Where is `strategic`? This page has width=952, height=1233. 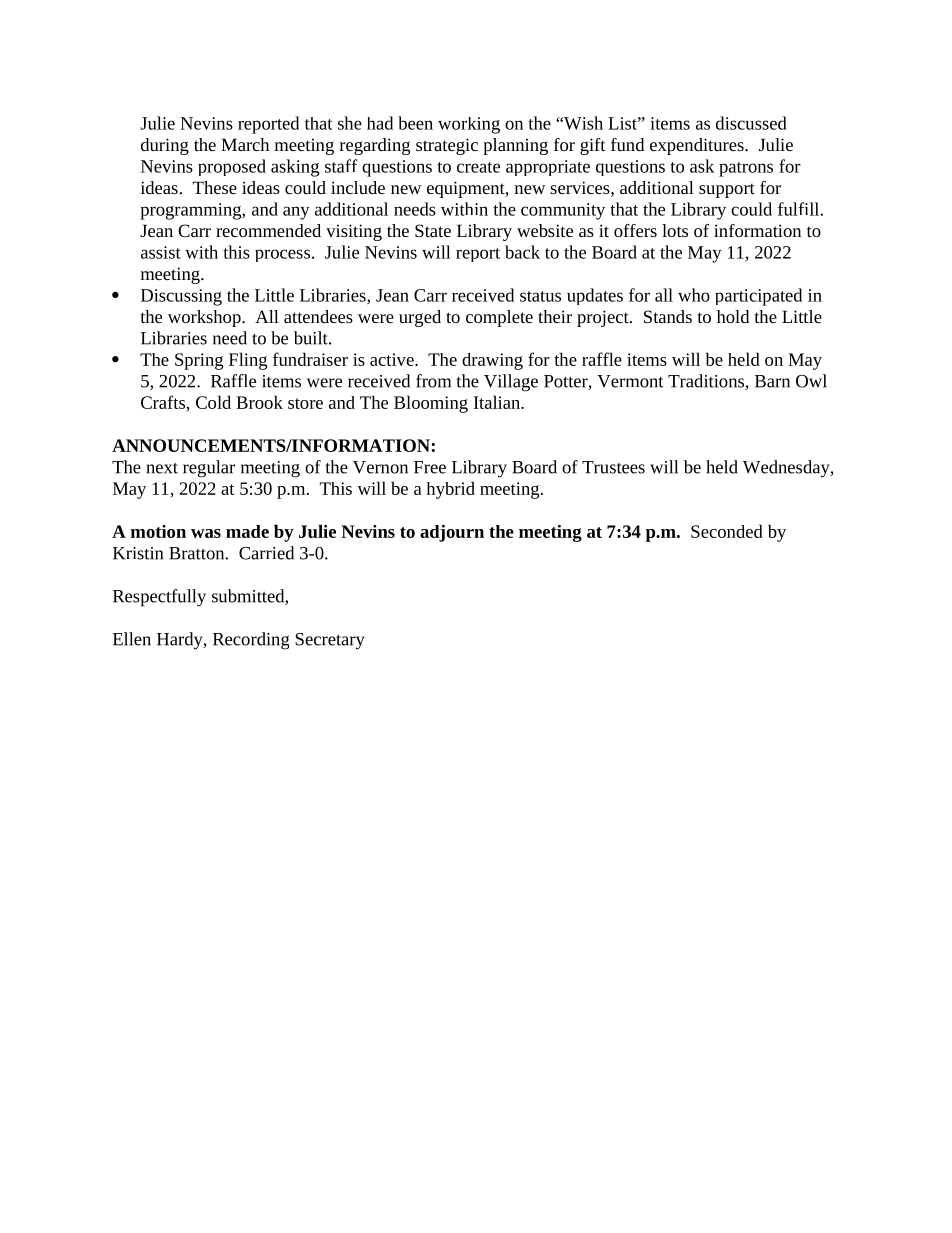 strategic is located at coordinates (447, 146).
